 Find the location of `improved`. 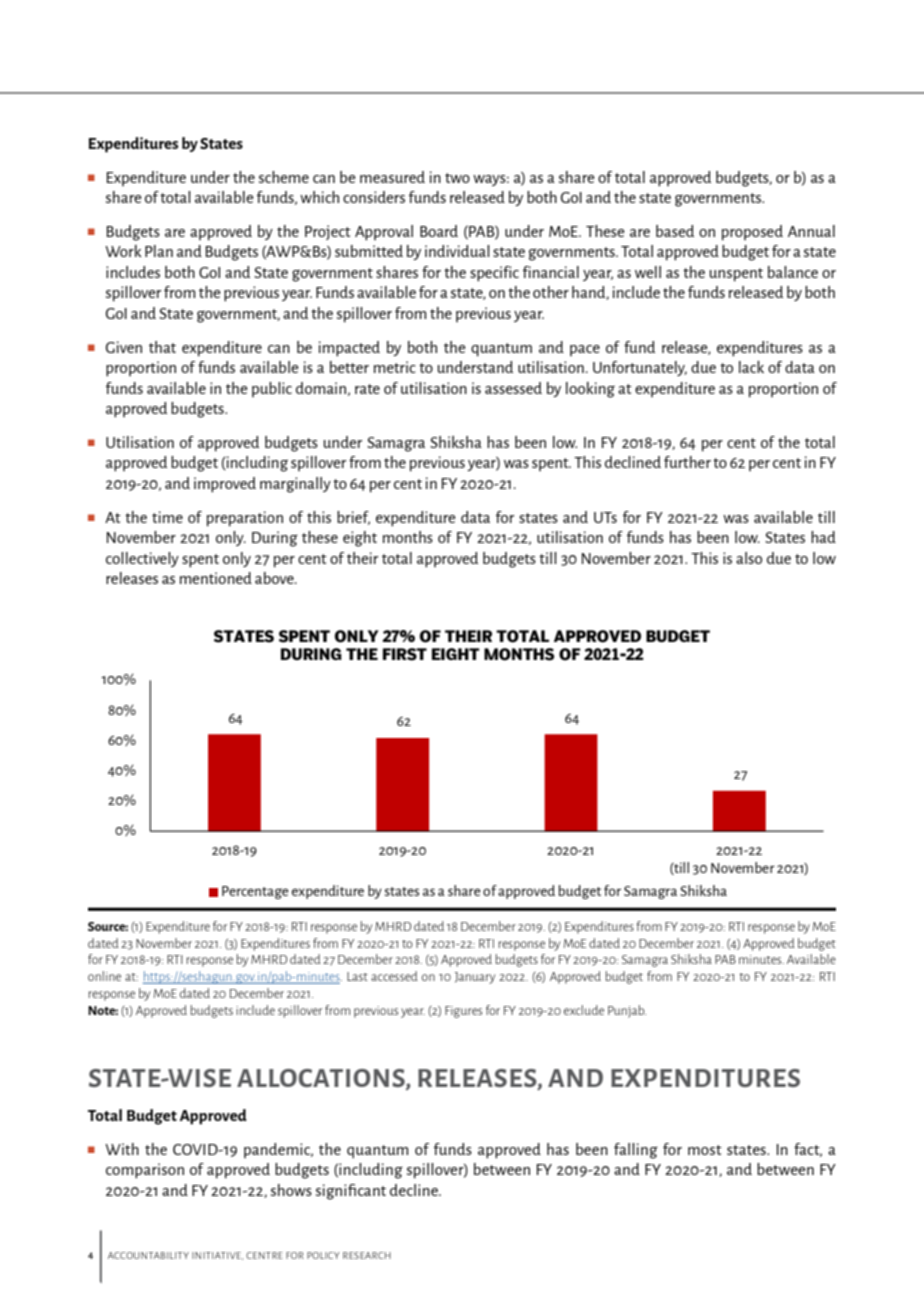

improved is located at coordinates (225, 485).
